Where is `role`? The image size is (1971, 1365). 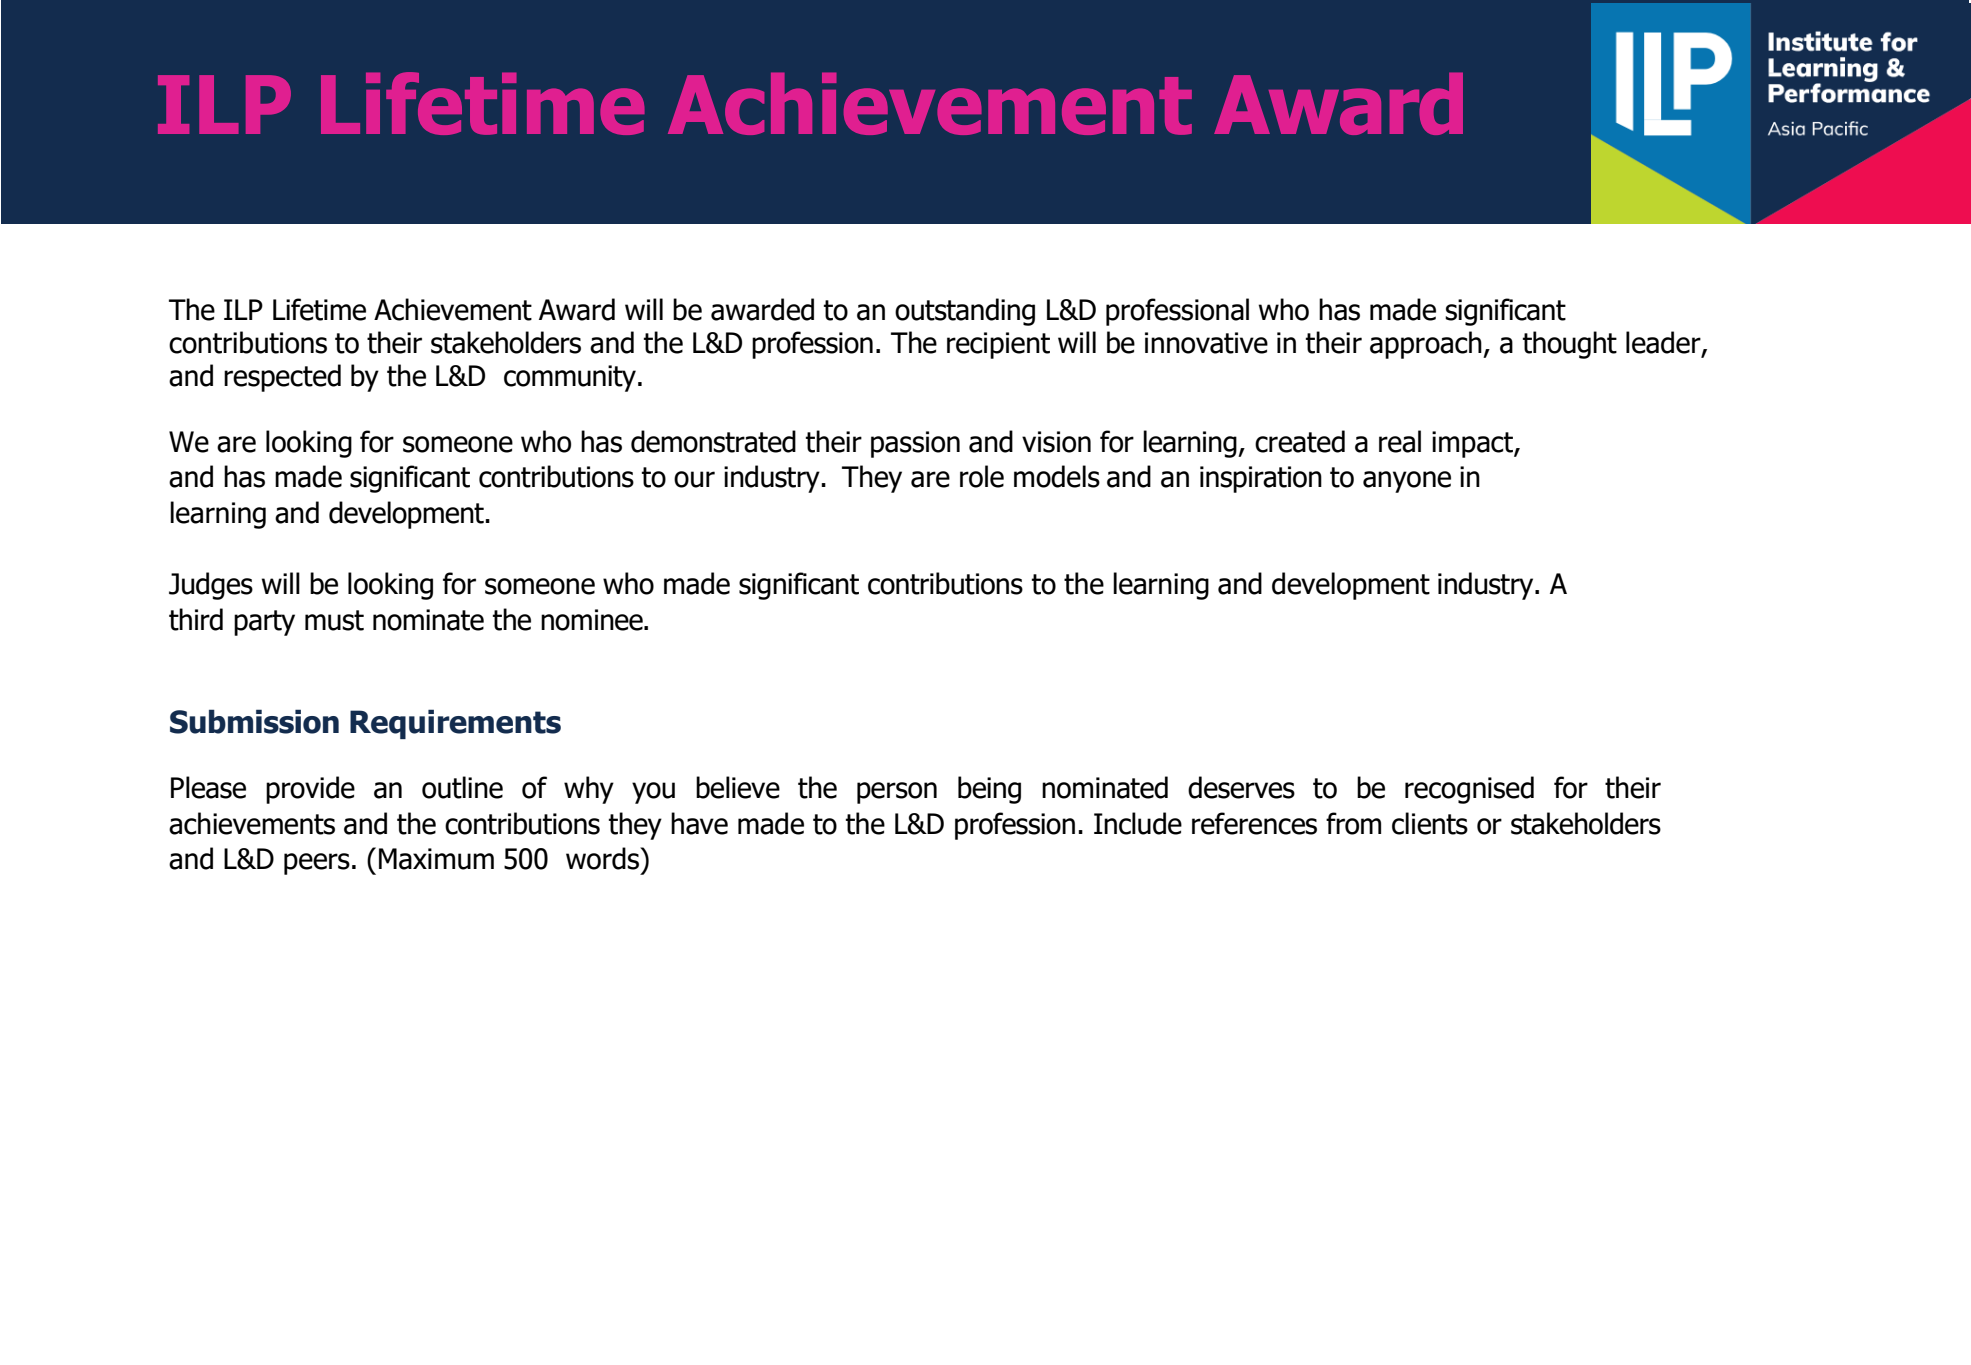 role is located at coordinates (982, 476).
